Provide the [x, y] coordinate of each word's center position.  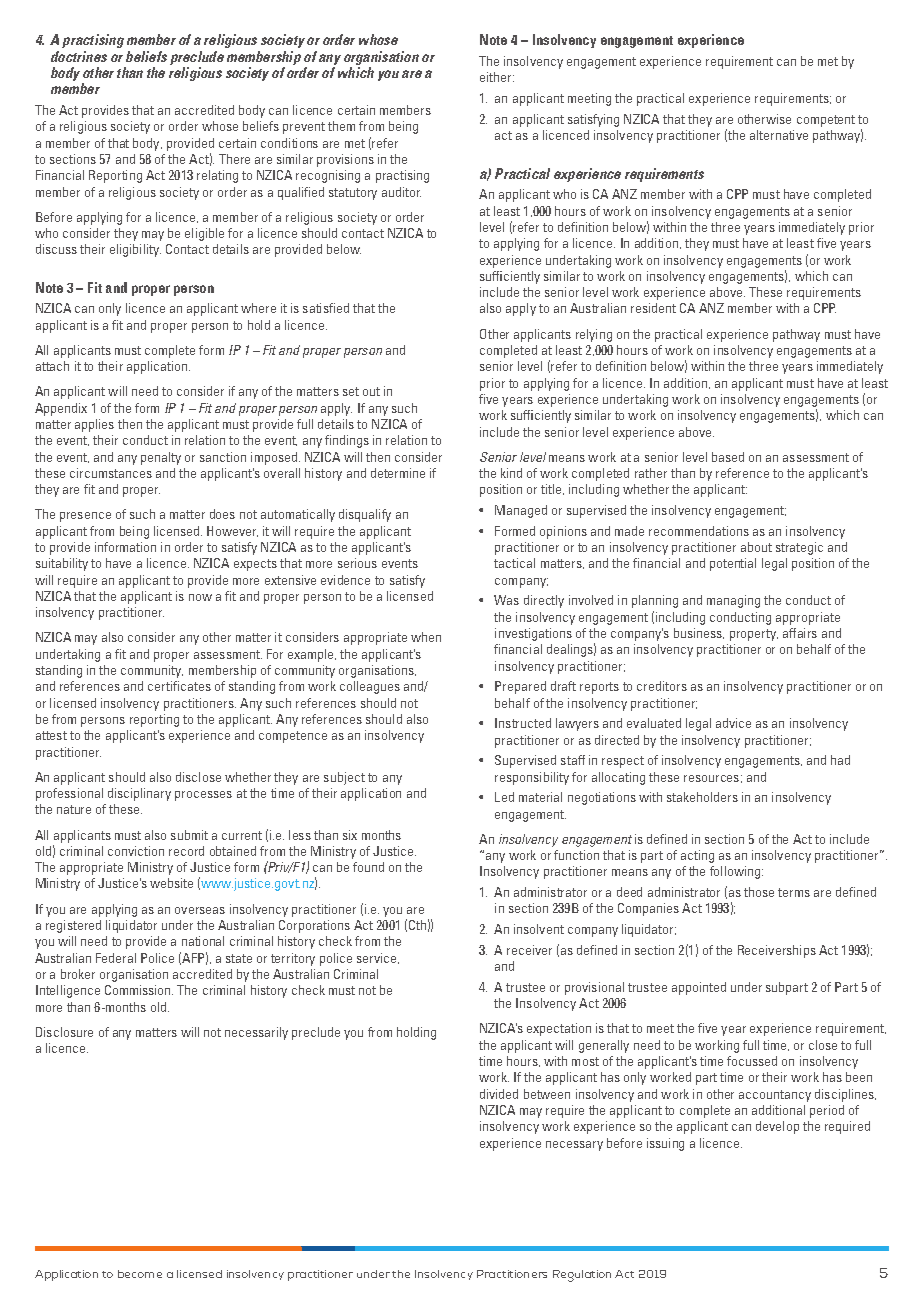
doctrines [79, 56]
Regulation [582, 1276]
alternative [779, 135]
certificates [179, 686]
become [140, 1274]
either [497, 77]
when [426, 637]
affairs [800, 633]
